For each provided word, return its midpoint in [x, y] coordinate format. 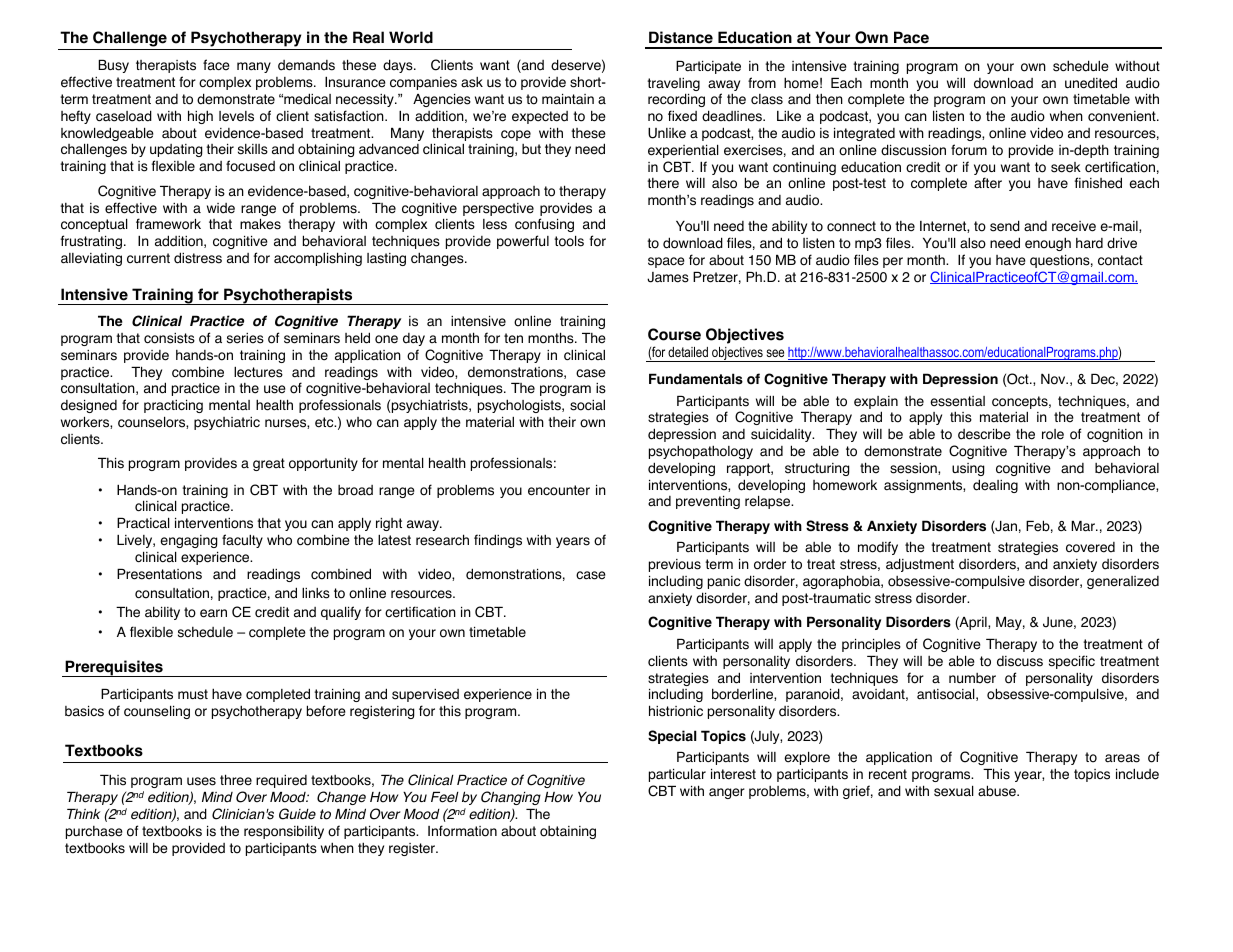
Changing [511, 798]
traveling [673, 86]
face [216, 65]
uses [201, 781]
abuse [998, 791]
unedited [1091, 83]
